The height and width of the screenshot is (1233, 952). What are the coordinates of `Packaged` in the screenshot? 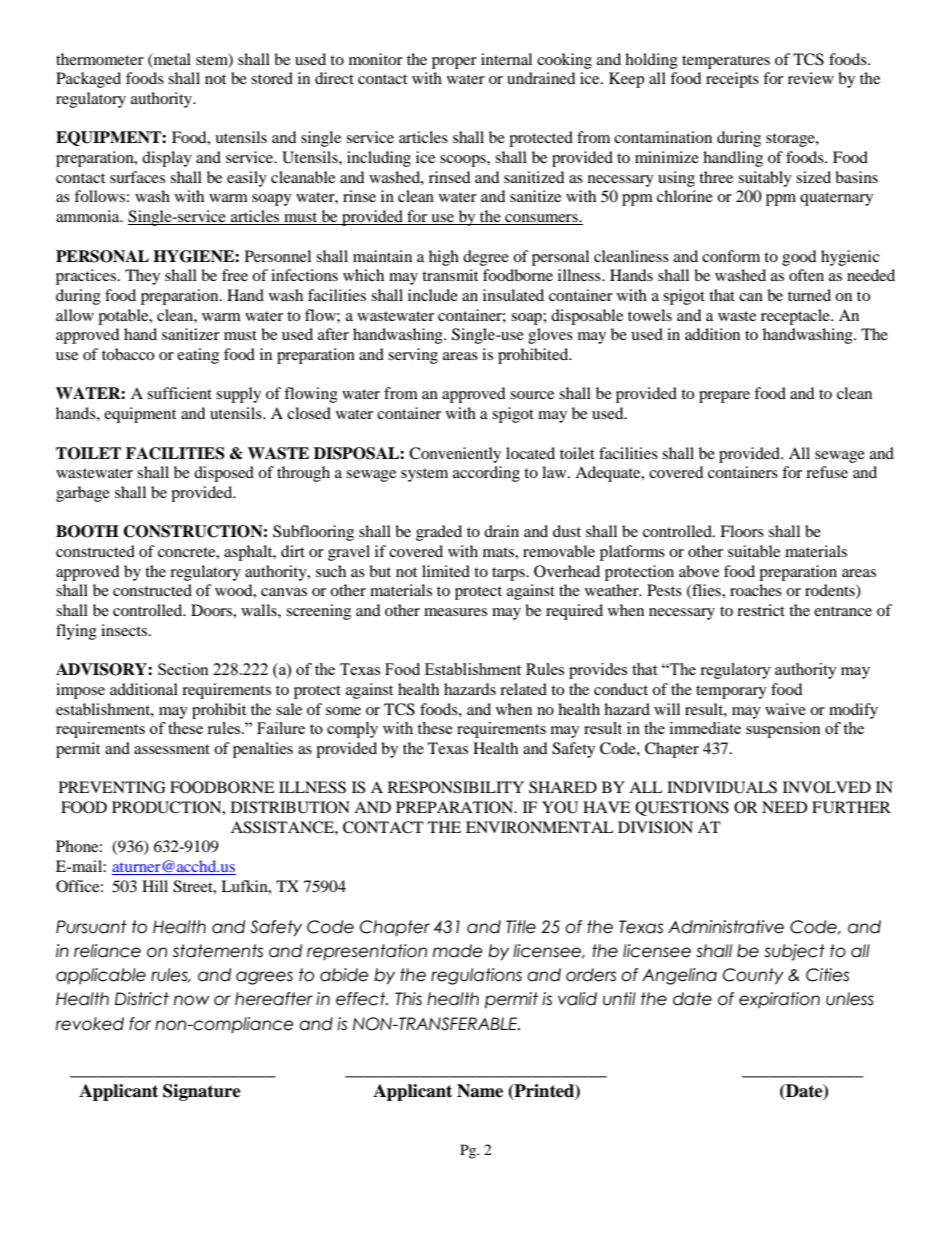 It's located at (88, 80).
